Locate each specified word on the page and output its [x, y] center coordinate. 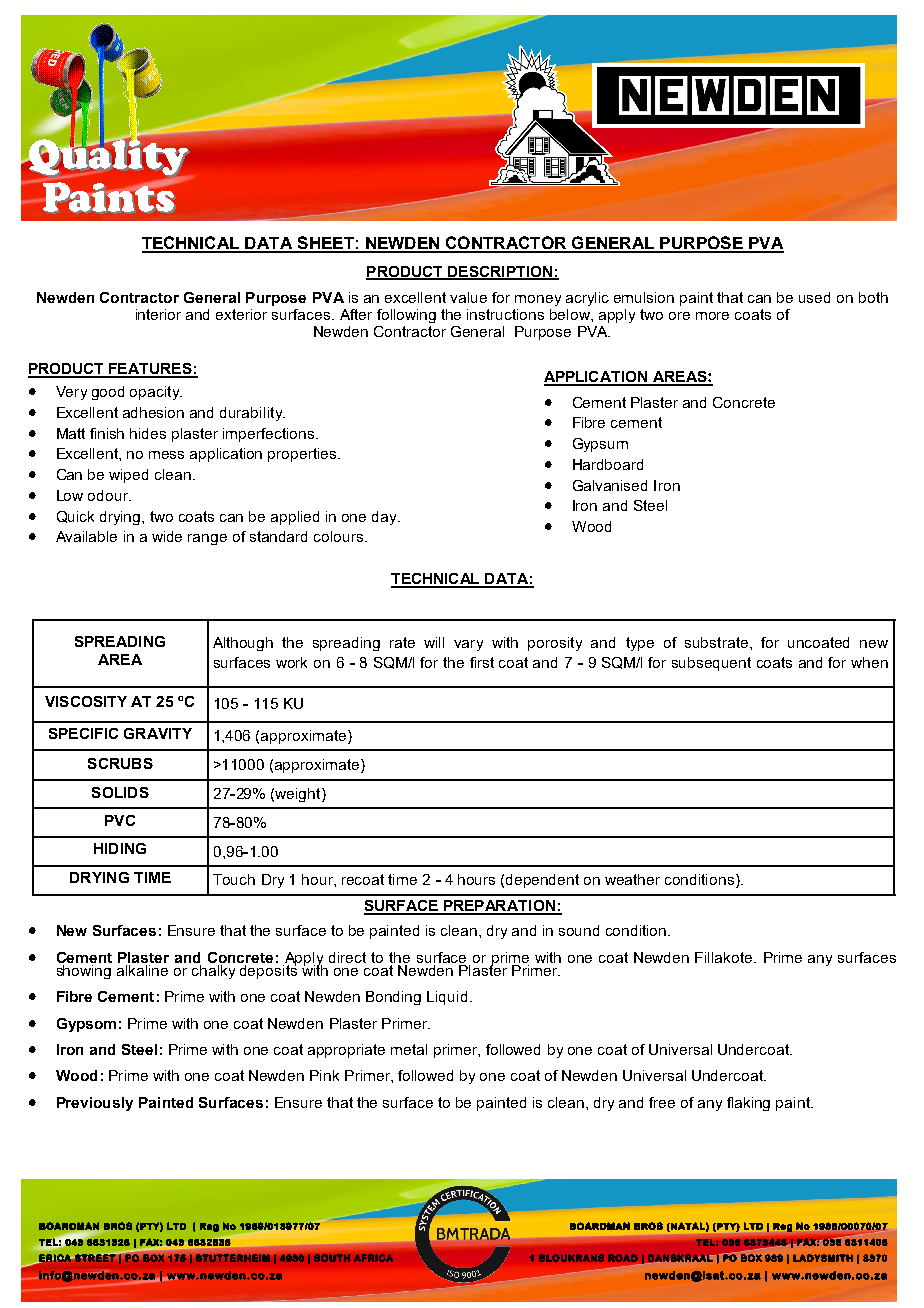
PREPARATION [499, 907]
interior [158, 314]
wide [167, 536]
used [814, 297]
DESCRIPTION [500, 273]
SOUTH [332, 1258]
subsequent [711, 664]
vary [468, 645]
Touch [234, 879]
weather [632, 879]
